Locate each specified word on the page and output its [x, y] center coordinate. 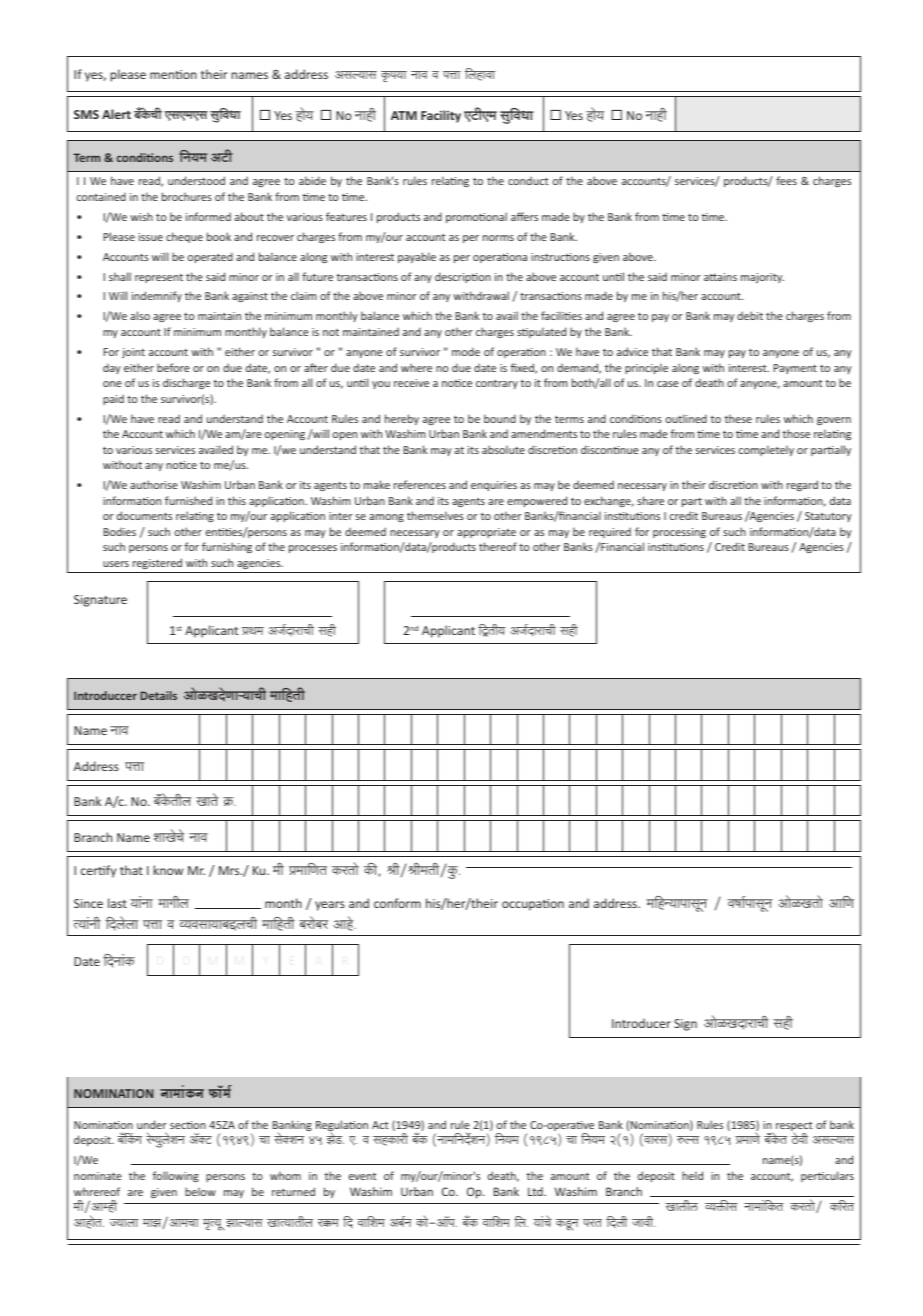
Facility [441, 116]
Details [158, 695]
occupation [533, 905]
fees [786, 180]
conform [397, 903]
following [176, 1176]
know [168, 870]
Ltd [536, 1191]
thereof [498, 546]
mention [173, 74]
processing [679, 533]
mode [466, 351]
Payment [795, 369]
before [173, 367]
